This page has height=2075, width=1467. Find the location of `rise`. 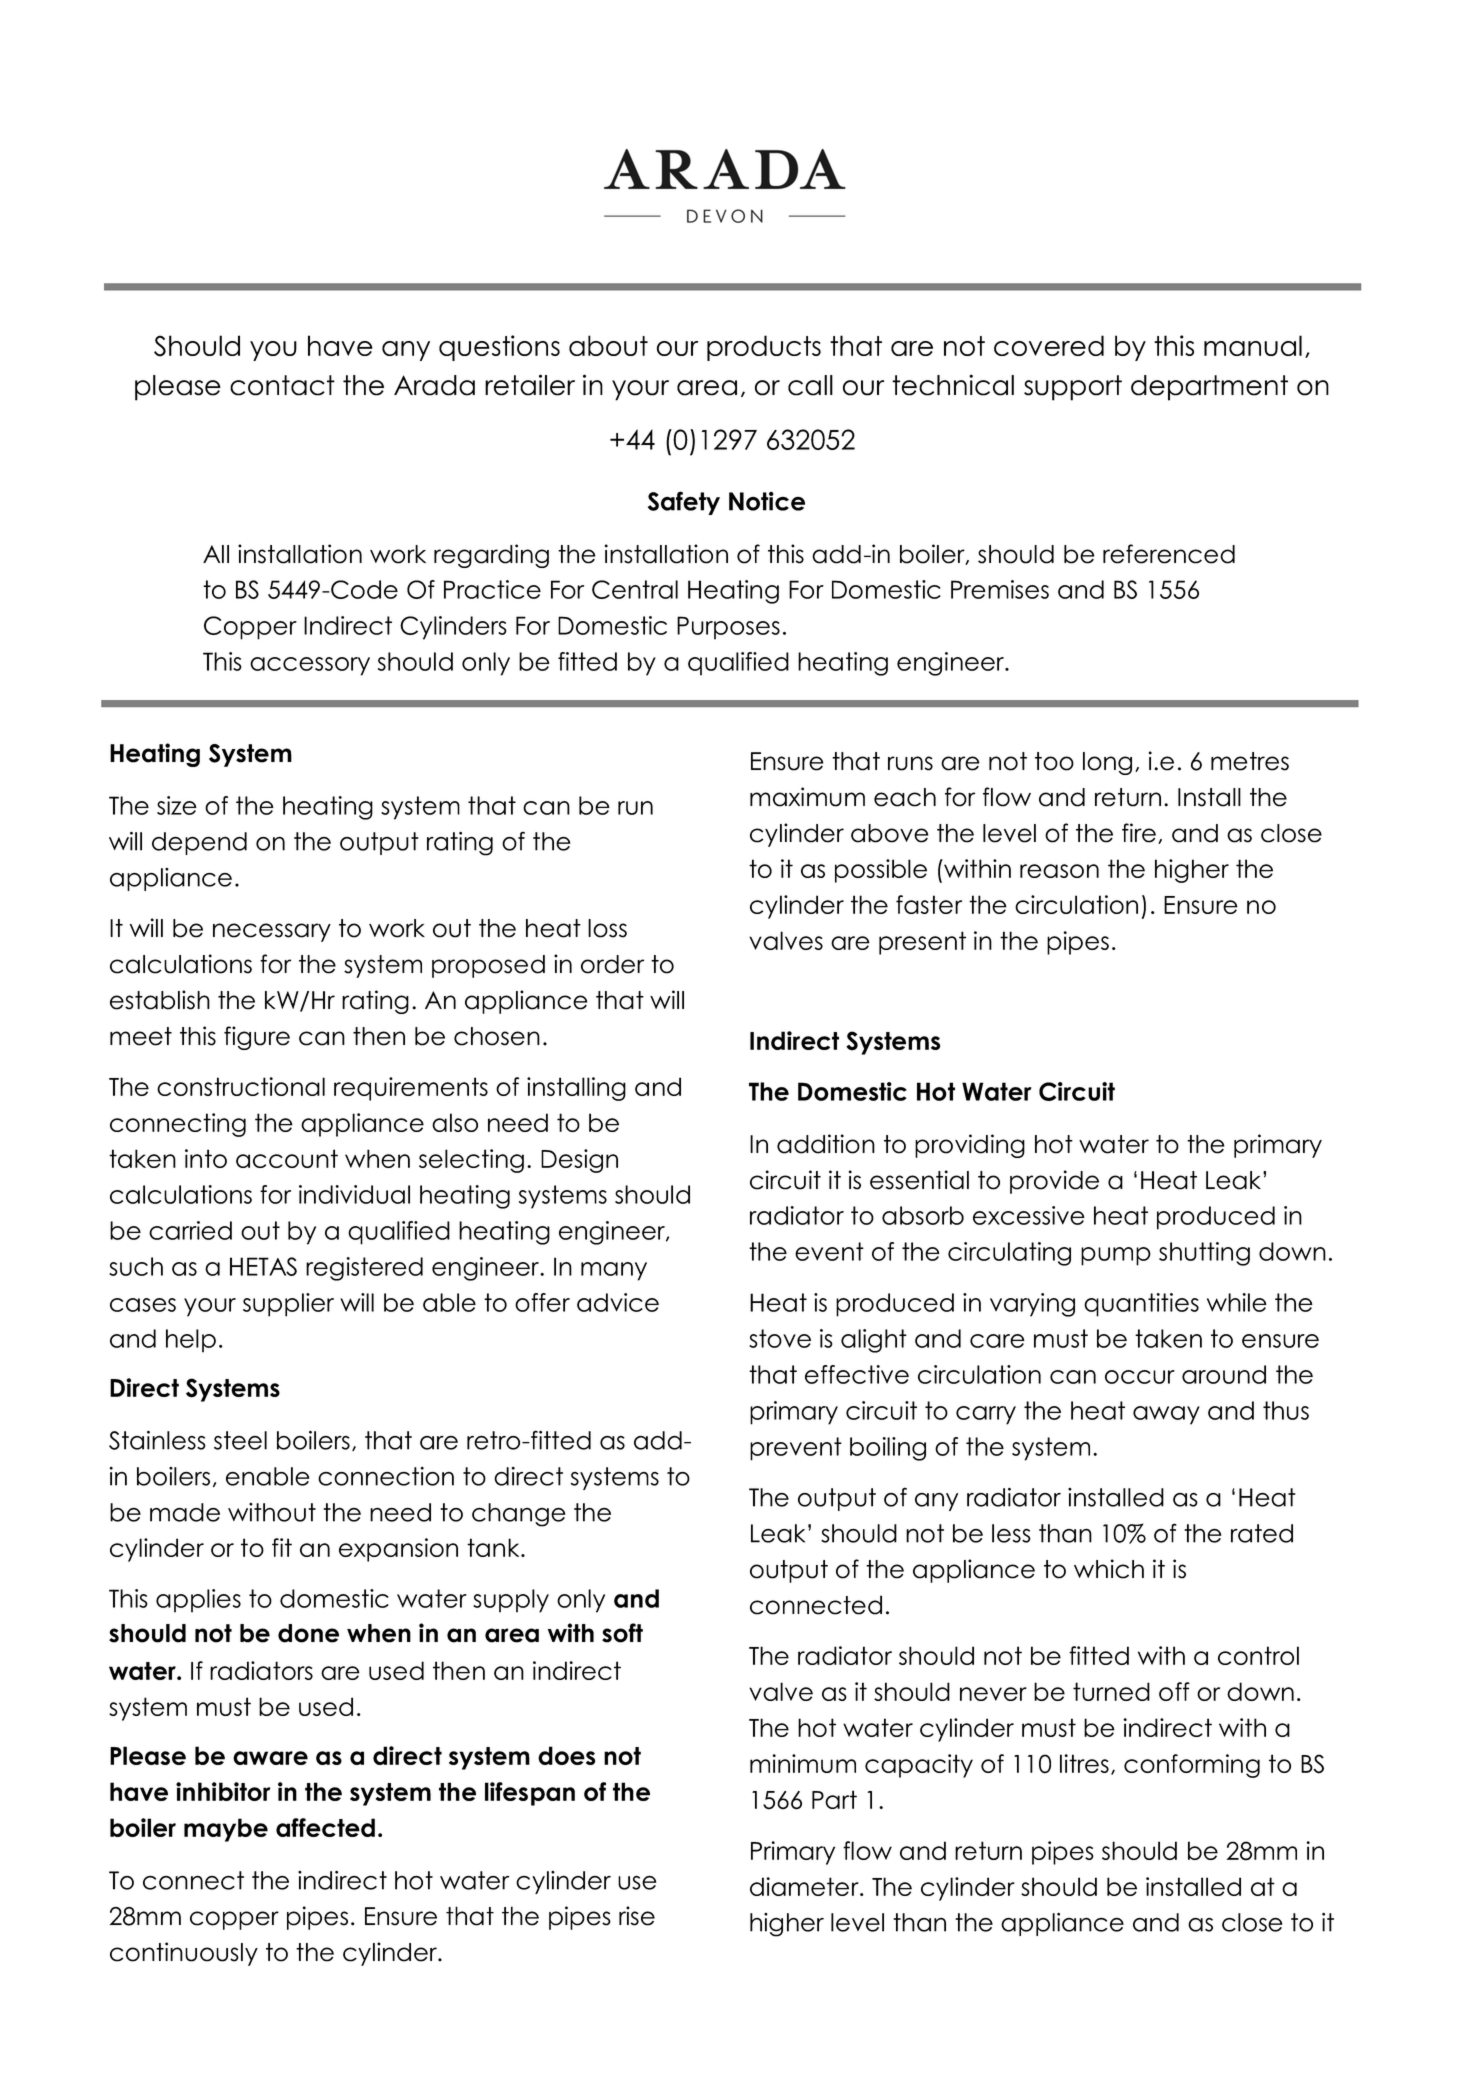

rise is located at coordinates (637, 1916).
